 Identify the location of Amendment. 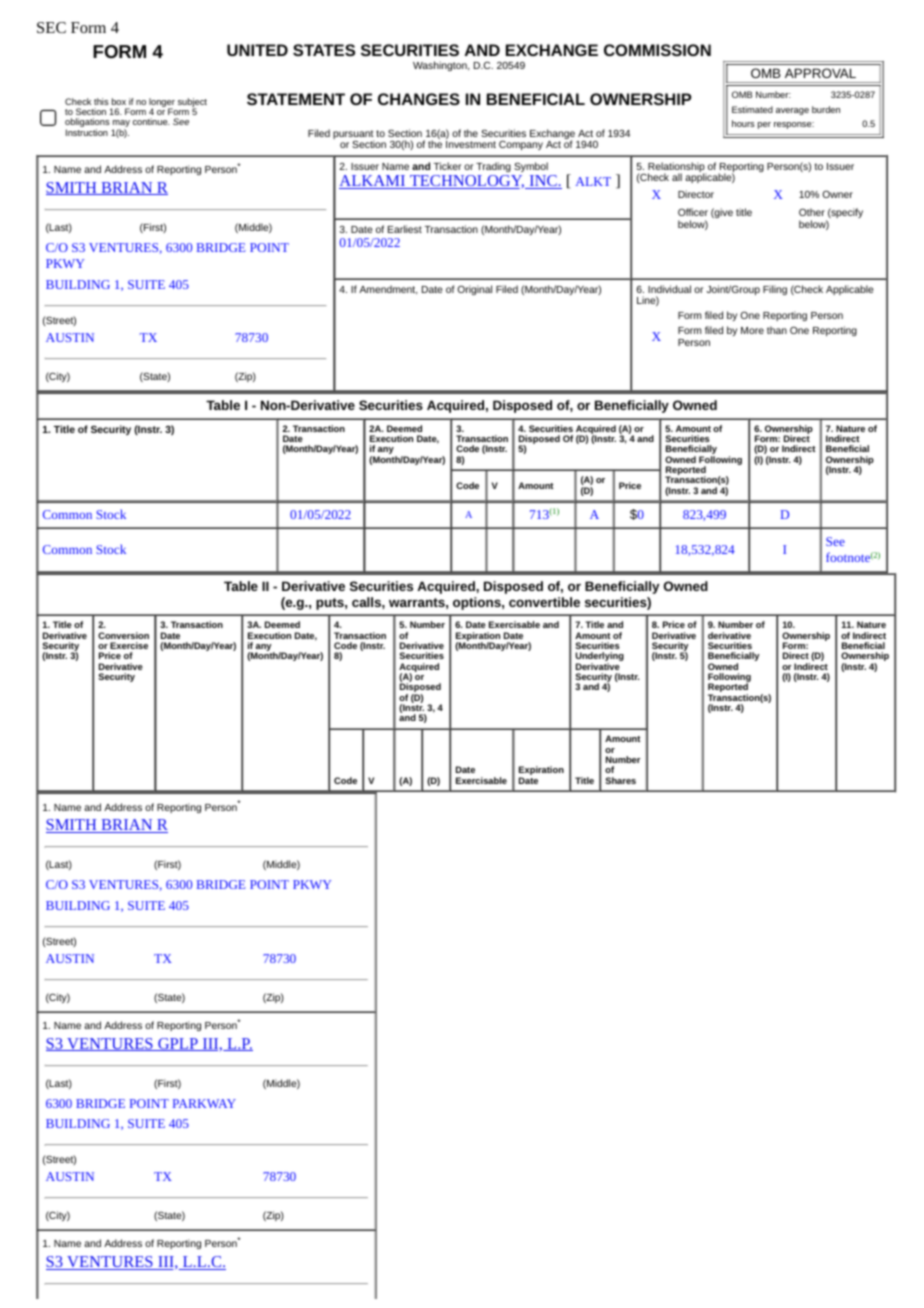
(388, 290).
